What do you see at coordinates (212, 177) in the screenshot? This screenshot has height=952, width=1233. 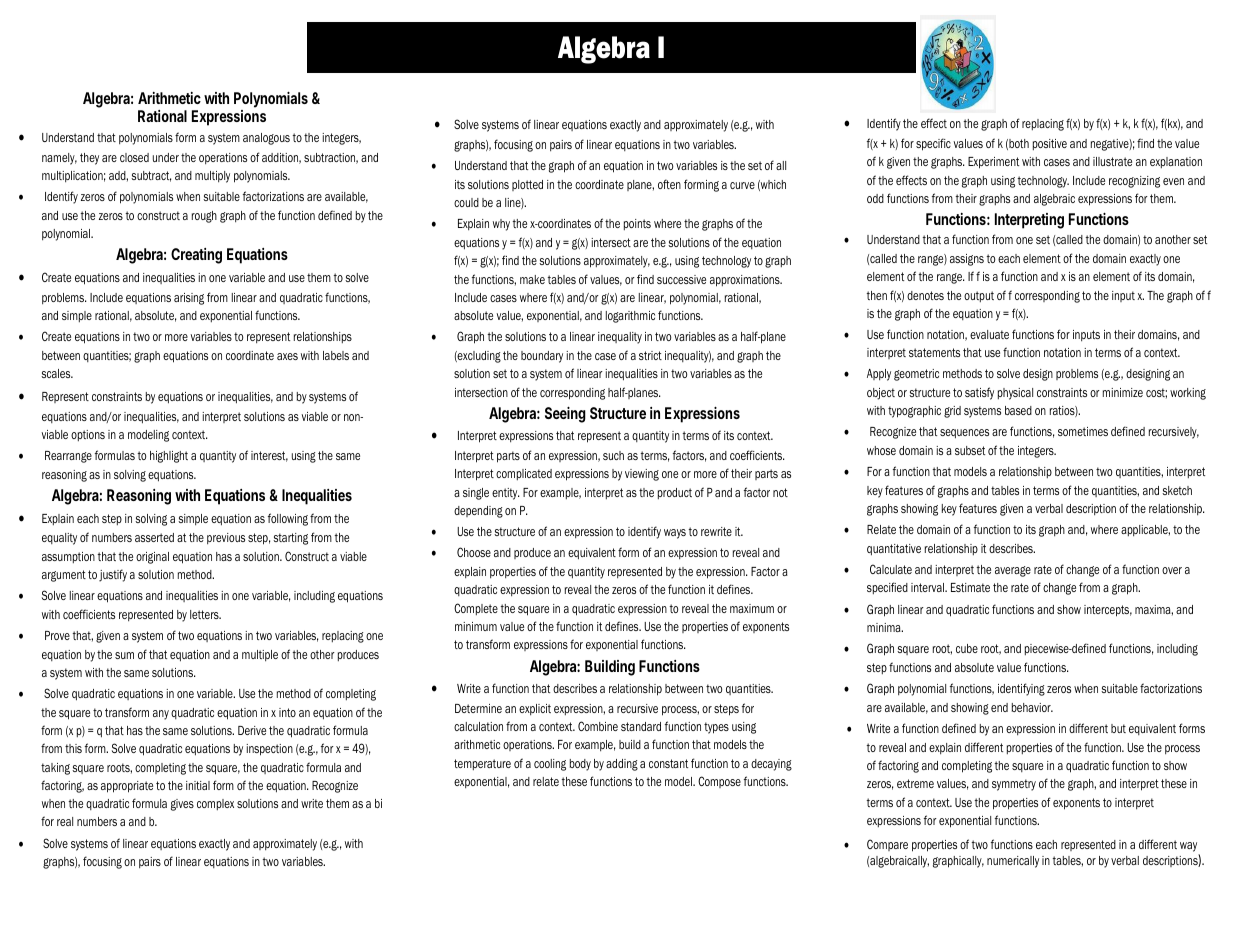 I see `multiply` at bounding box center [212, 177].
